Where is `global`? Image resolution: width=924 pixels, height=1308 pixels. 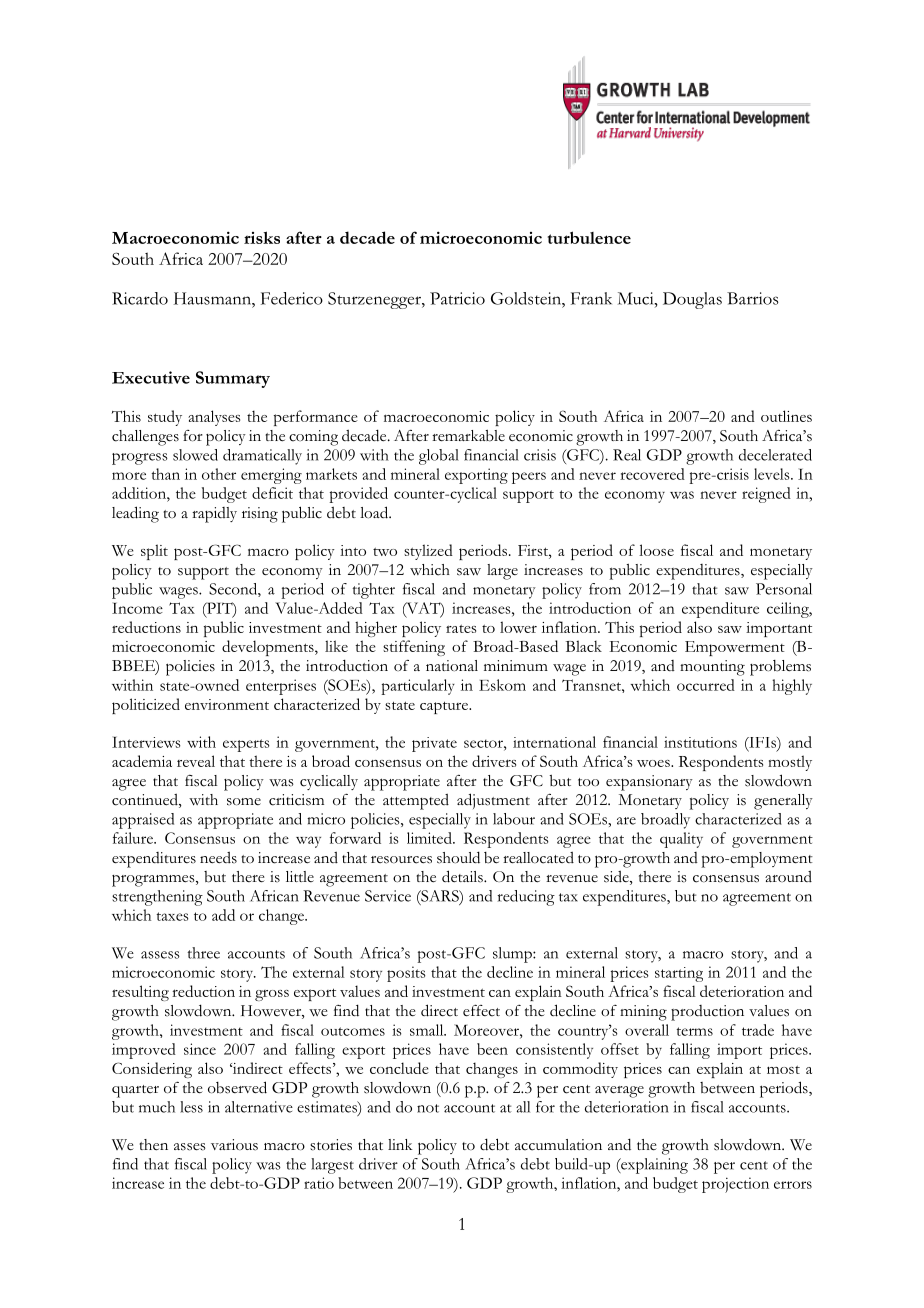 global is located at coordinates (439, 457).
